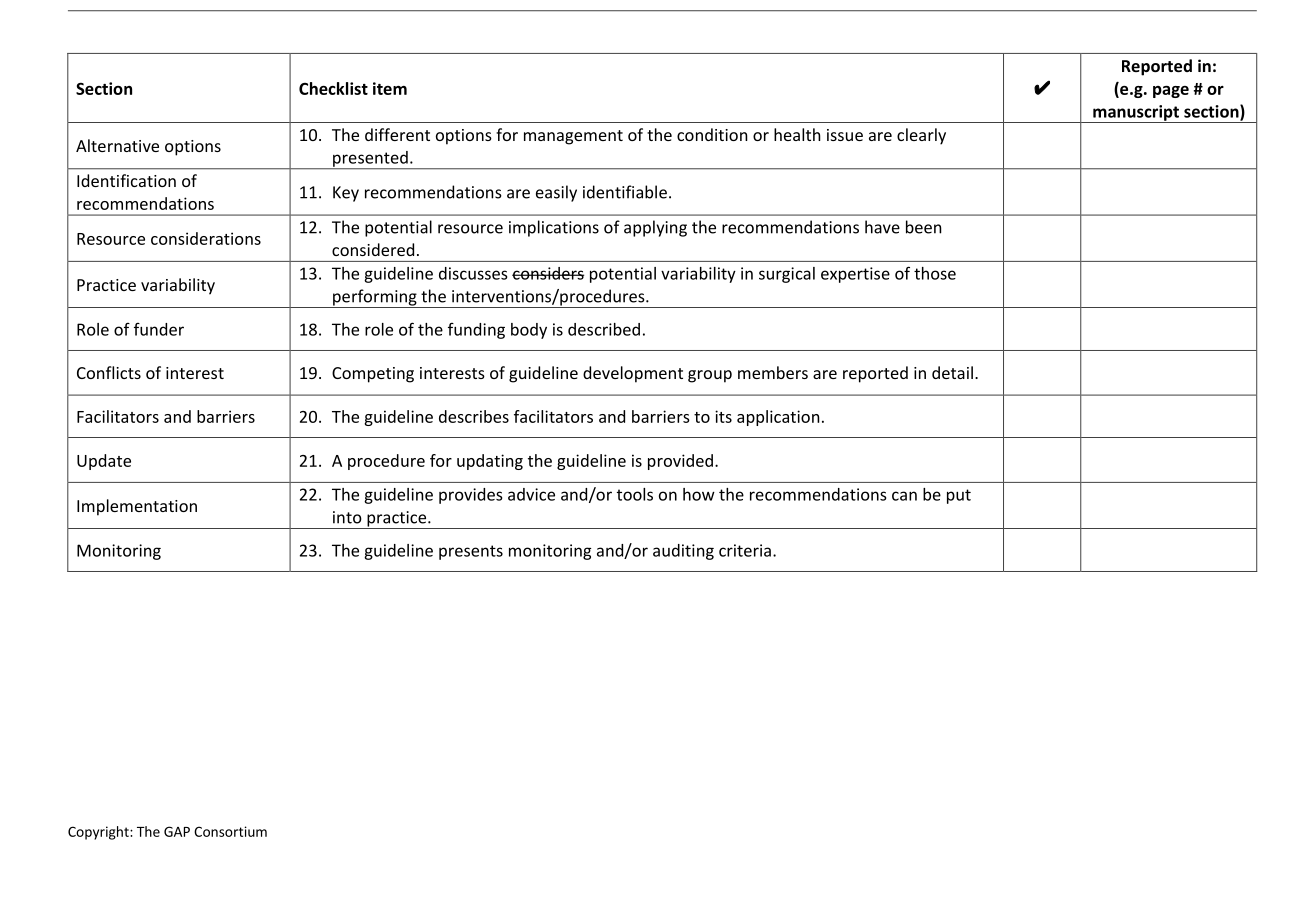 The width and height of the page is (1308, 924). I want to click on criteria, so click(745, 550).
